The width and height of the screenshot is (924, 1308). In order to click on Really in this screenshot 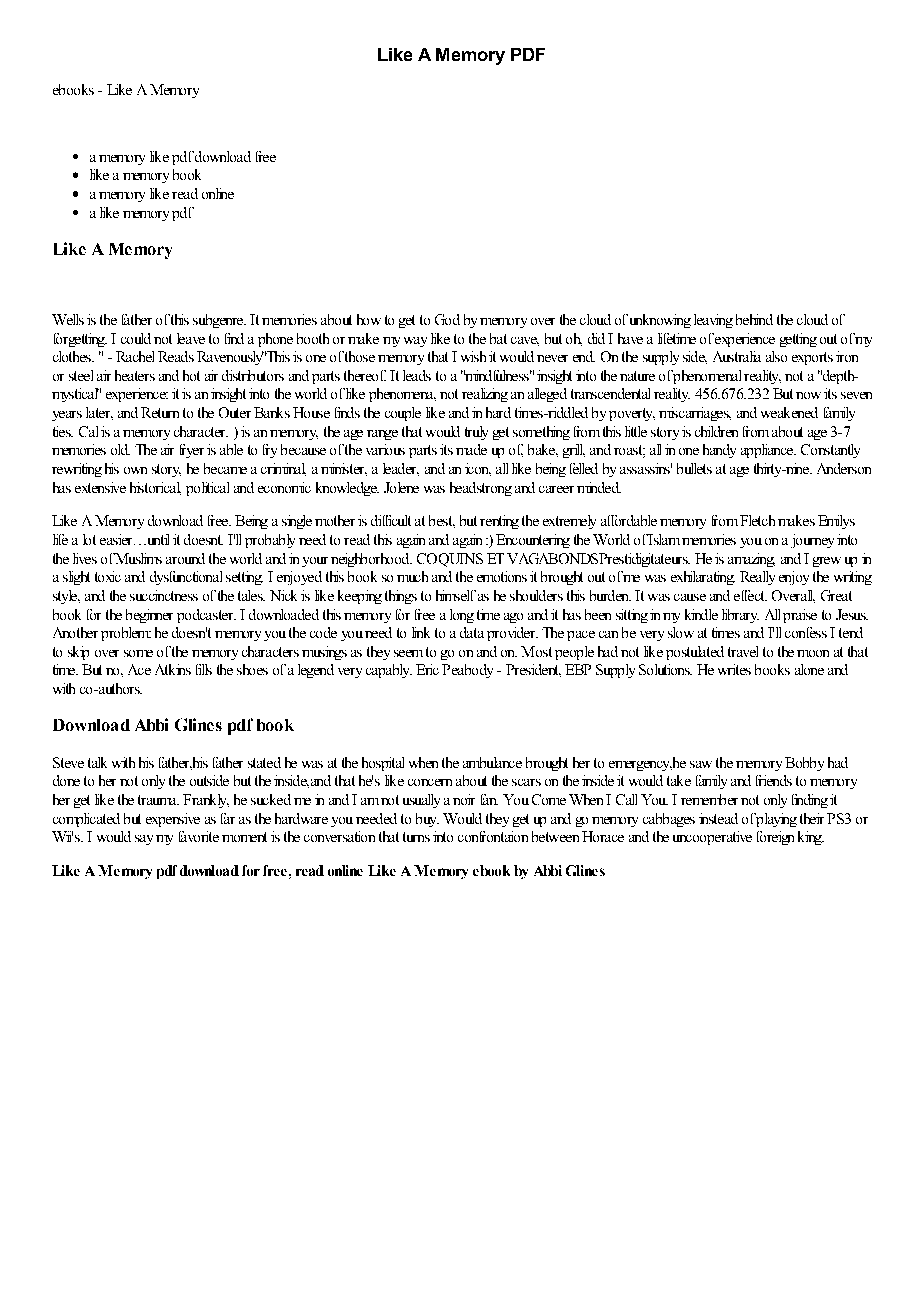, I will do `click(757, 578)`.
